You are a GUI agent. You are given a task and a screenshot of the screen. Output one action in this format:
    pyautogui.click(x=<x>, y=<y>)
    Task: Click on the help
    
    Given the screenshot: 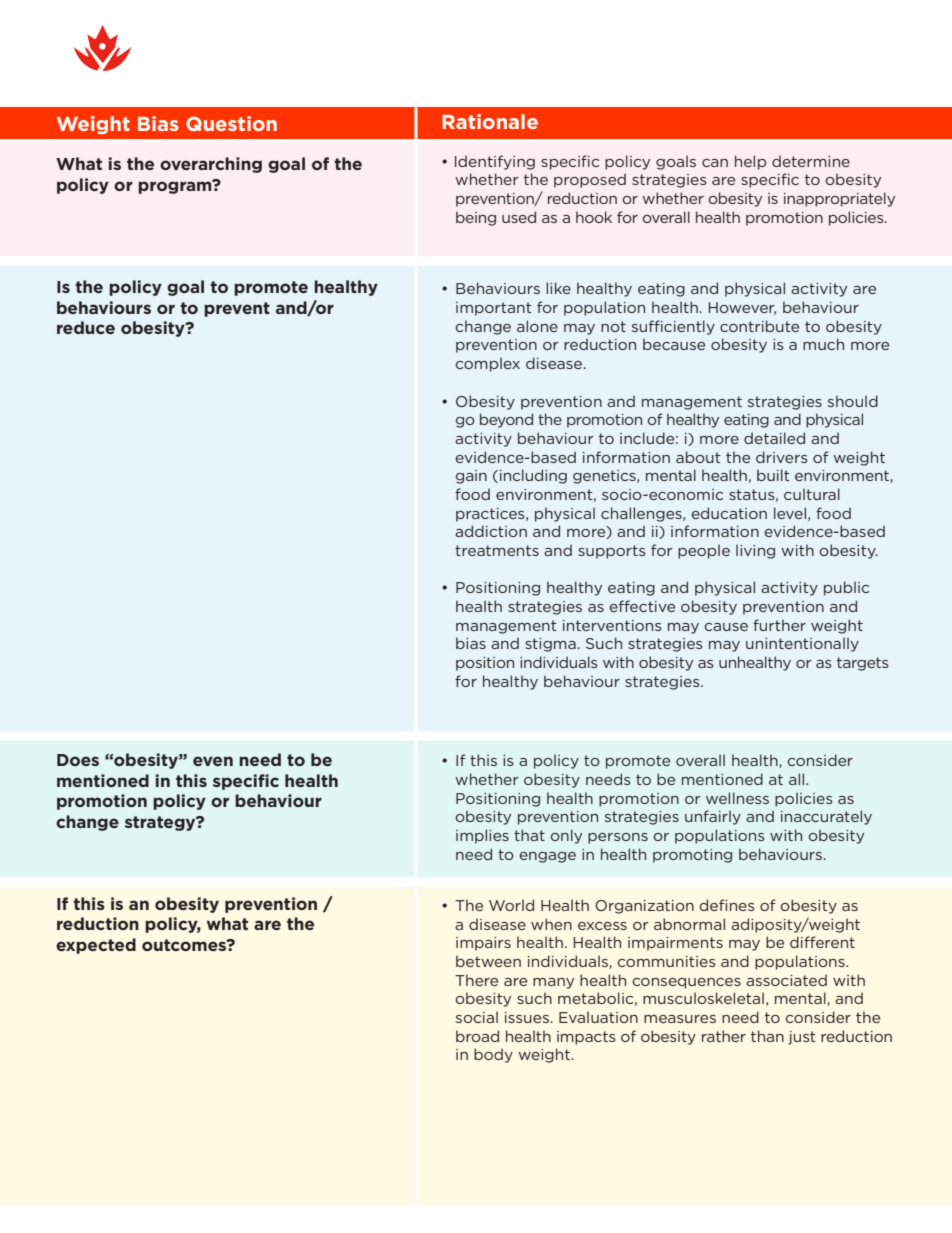 What is the action you would take?
    pyautogui.click(x=750, y=162)
